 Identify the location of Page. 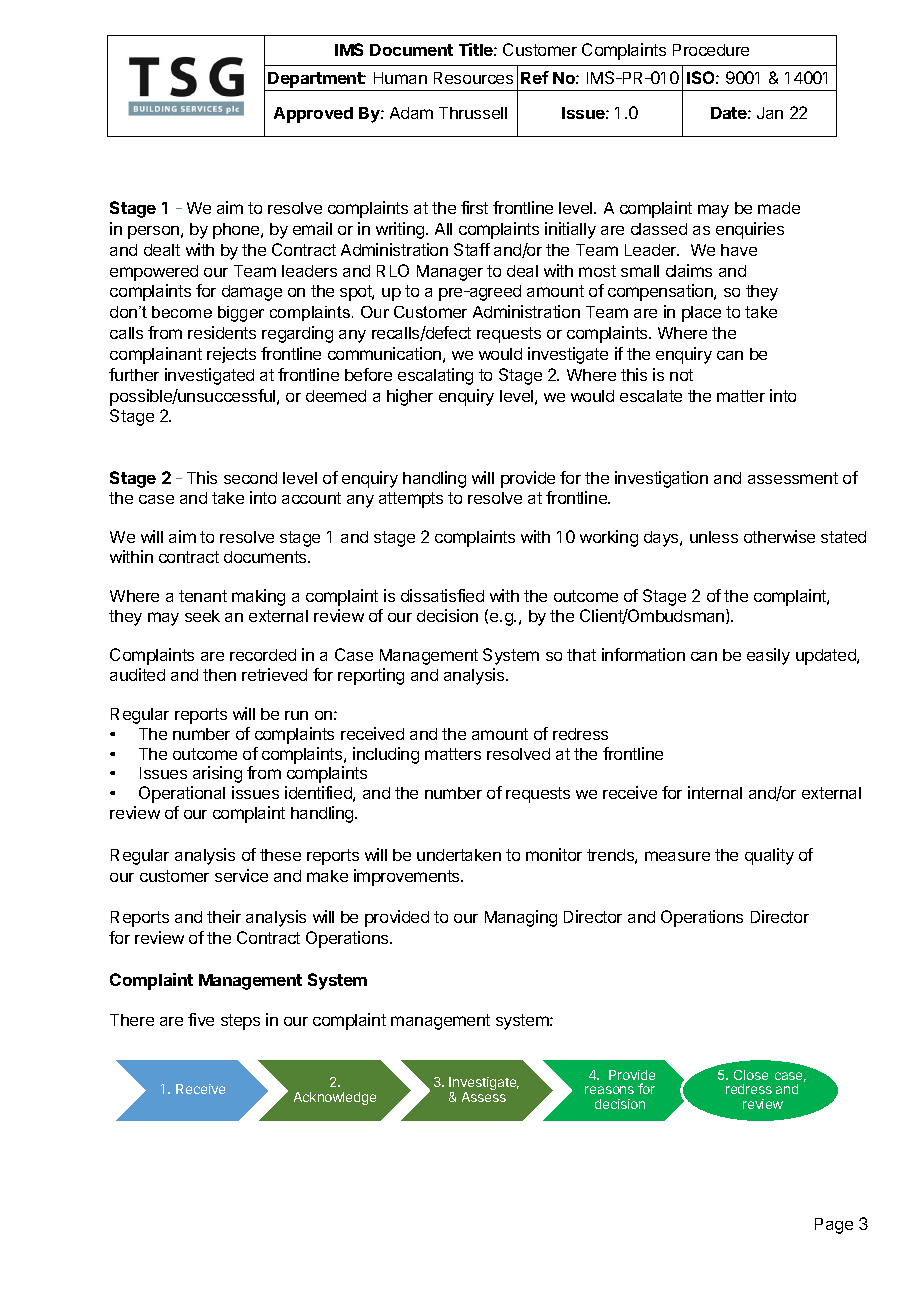
(834, 1226).
